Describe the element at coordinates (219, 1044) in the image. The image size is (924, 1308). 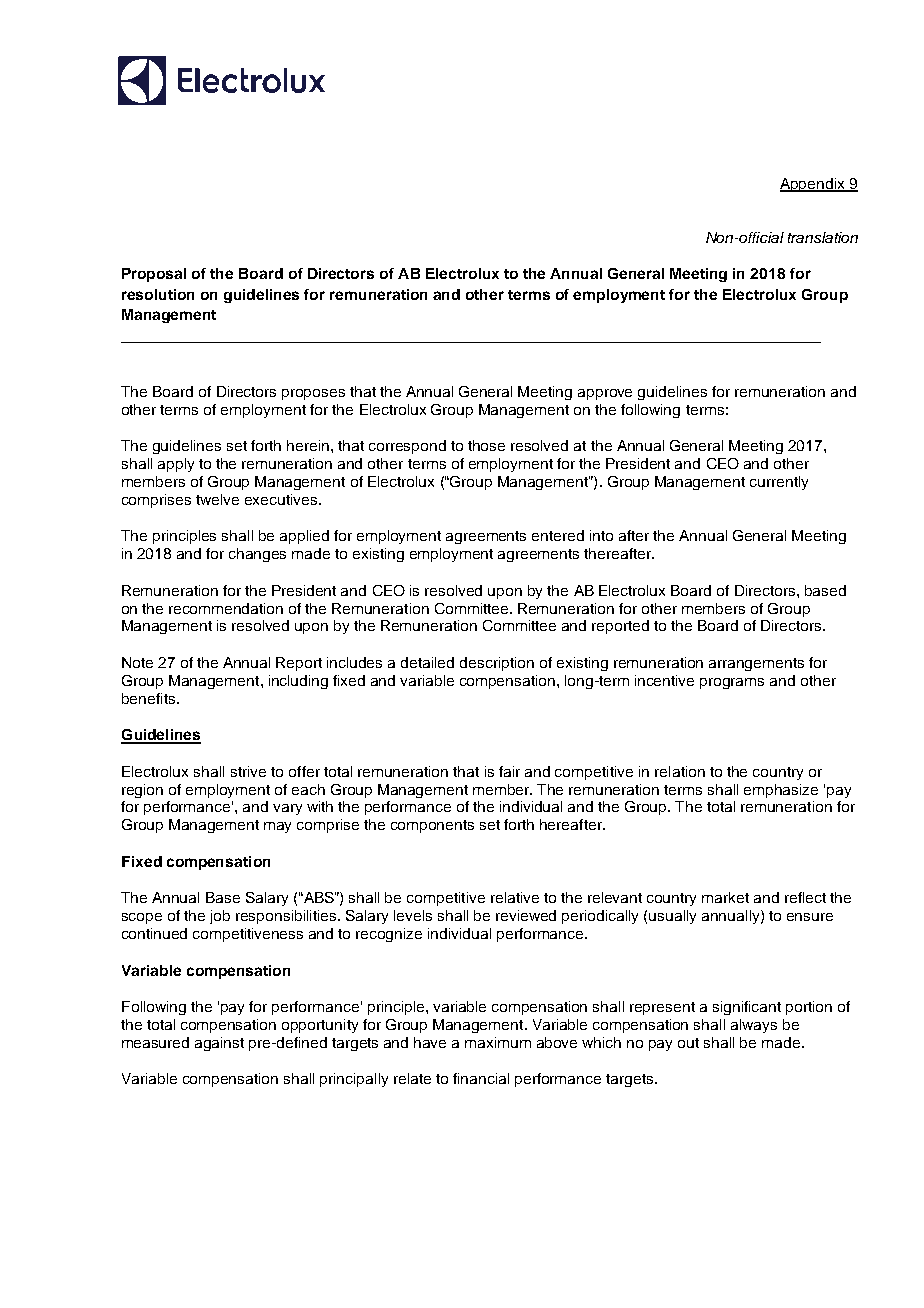
I see `against` at that location.
